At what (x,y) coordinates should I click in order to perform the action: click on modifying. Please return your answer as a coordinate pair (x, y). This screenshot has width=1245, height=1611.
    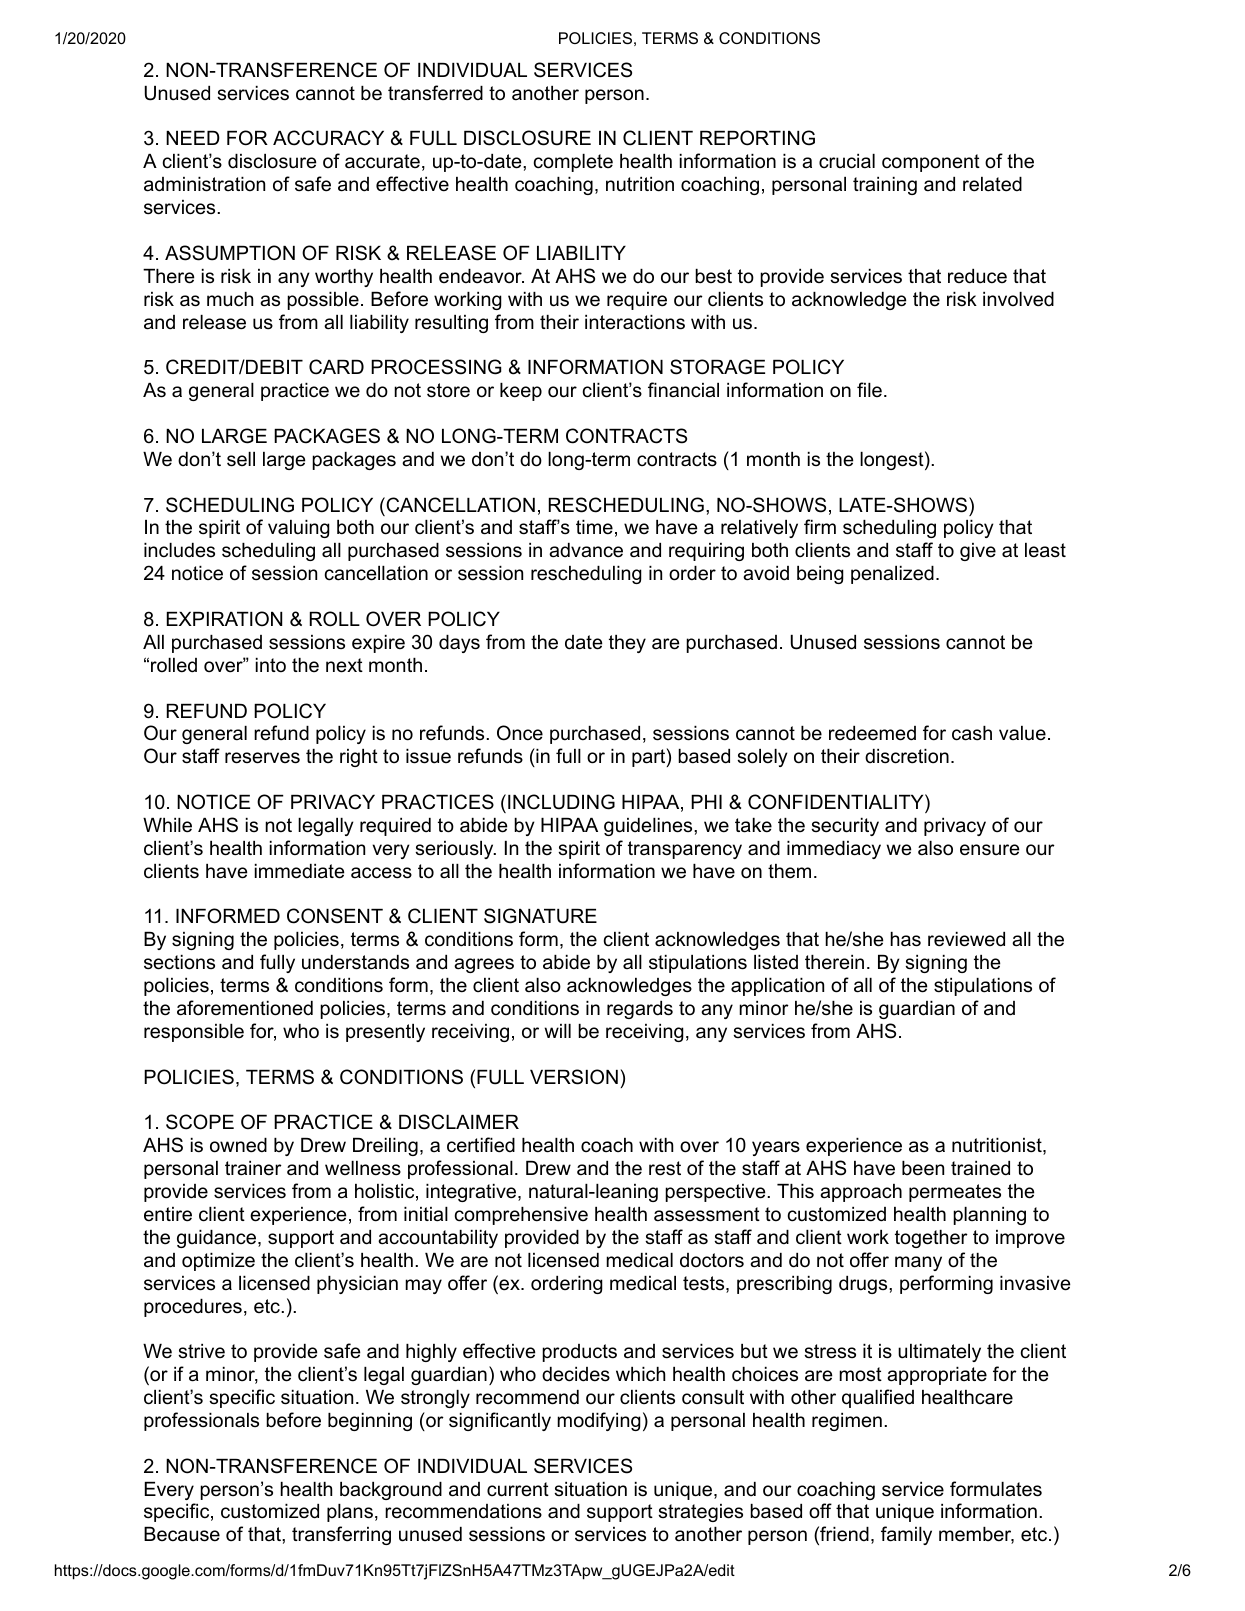
    Looking at the image, I should click on (599, 1421).
